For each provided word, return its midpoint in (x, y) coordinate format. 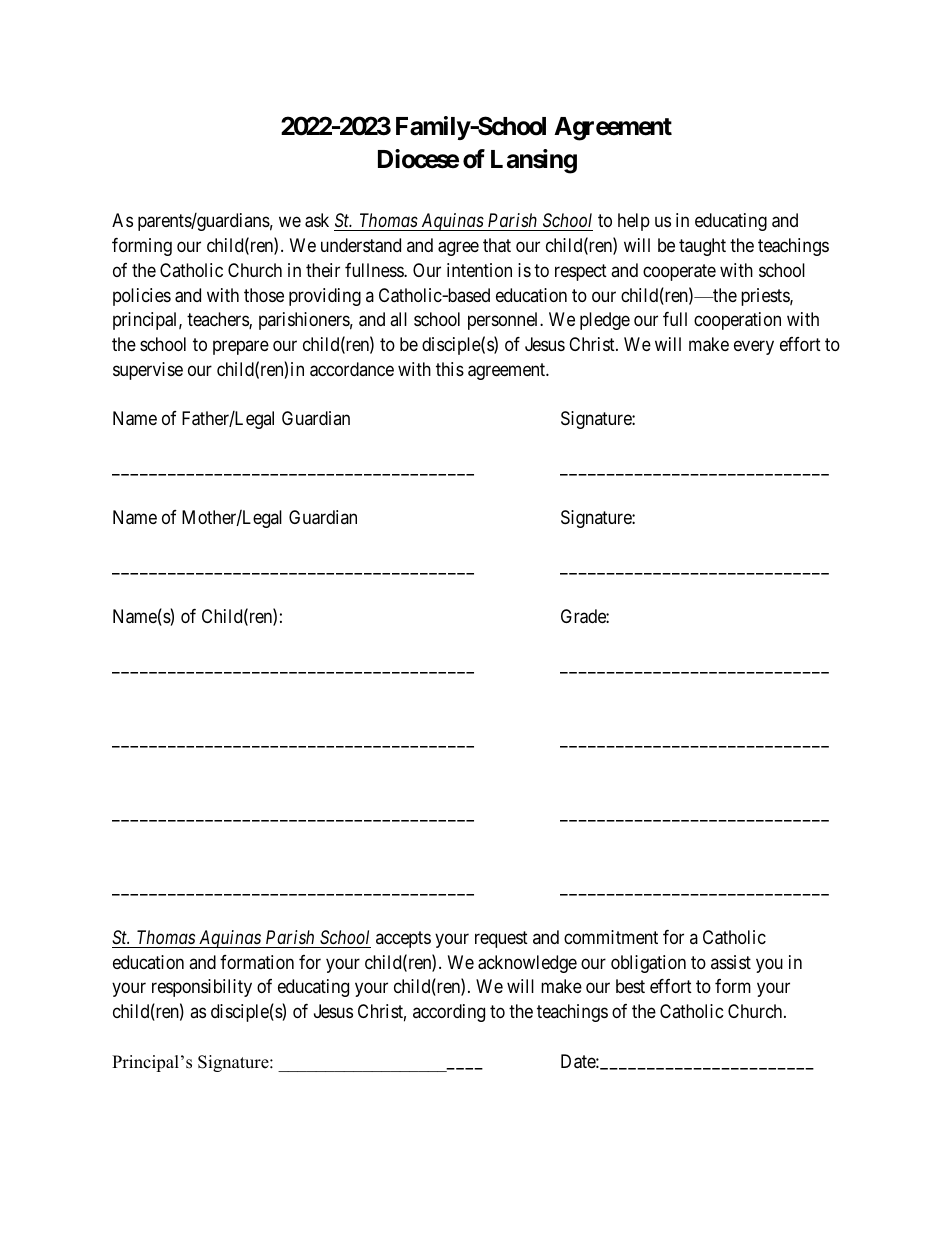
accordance (352, 369)
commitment (611, 937)
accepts (403, 939)
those (264, 295)
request (501, 939)
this (450, 369)
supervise (148, 371)
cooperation (737, 321)
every (754, 347)
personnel (504, 321)
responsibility (202, 988)
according (449, 1013)
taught (702, 247)
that (497, 245)
